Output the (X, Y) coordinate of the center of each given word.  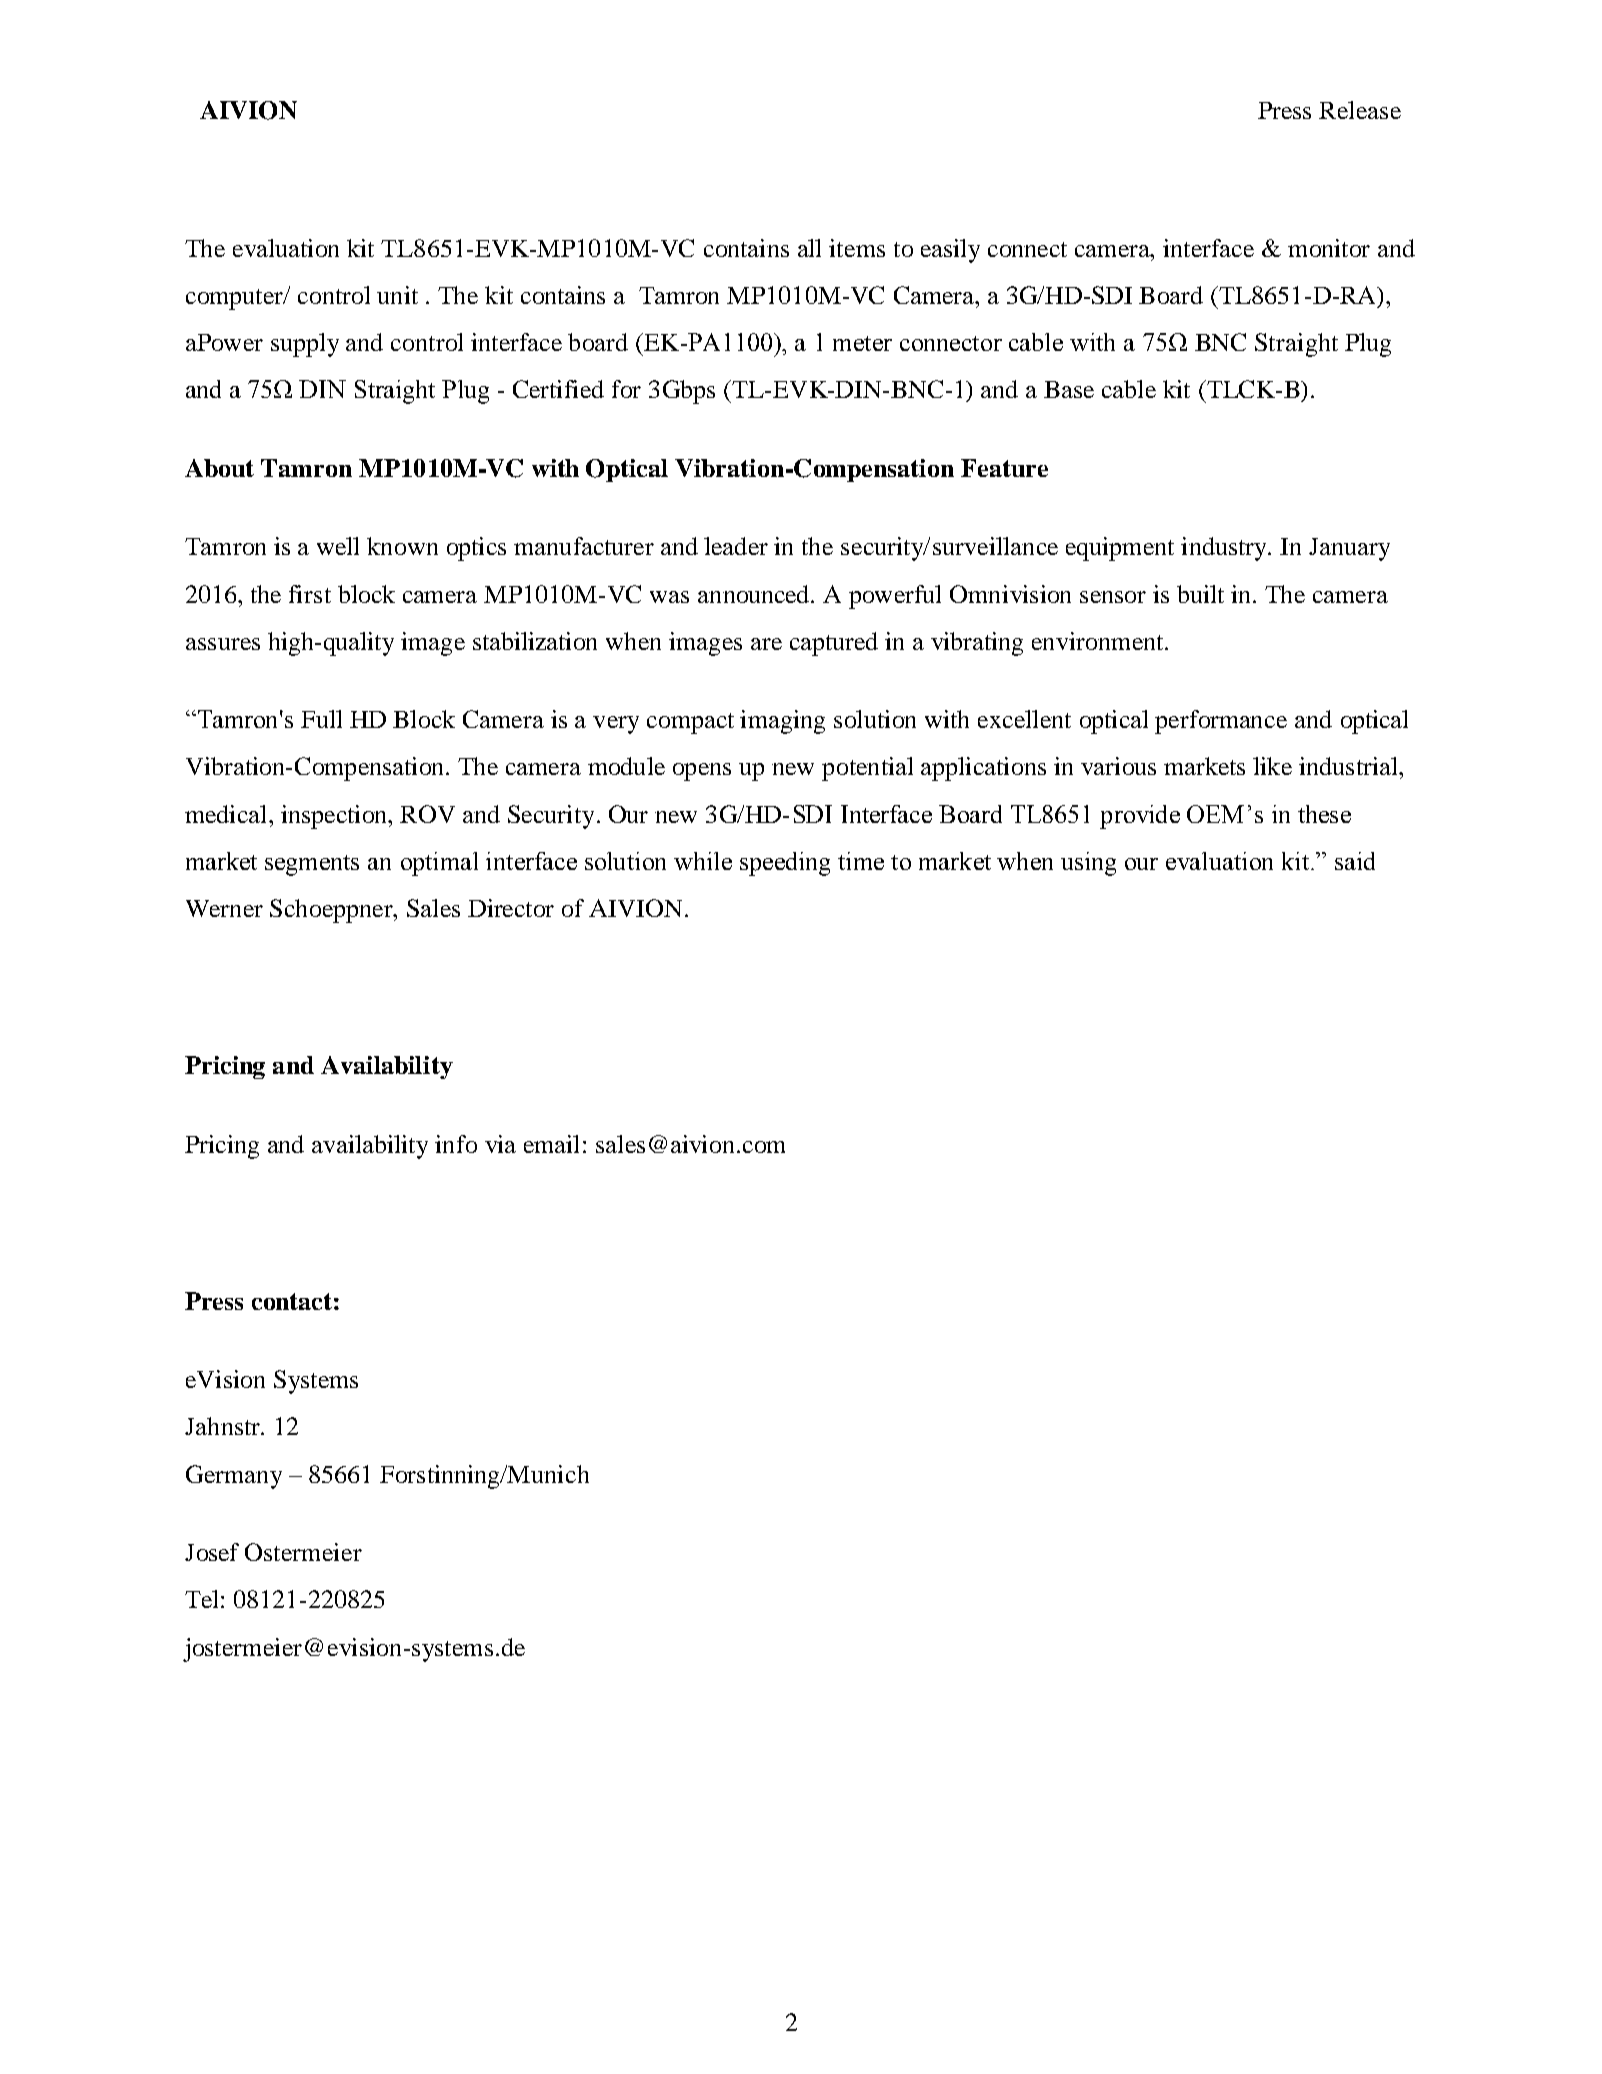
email (551, 1144)
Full (321, 719)
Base (1069, 389)
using (1088, 864)
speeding (785, 864)
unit (397, 295)
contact (292, 1301)
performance (1221, 722)
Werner (224, 908)
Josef (212, 1552)
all (809, 248)
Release (1360, 110)
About (219, 468)
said (1355, 861)
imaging (782, 722)
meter (862, 343)
